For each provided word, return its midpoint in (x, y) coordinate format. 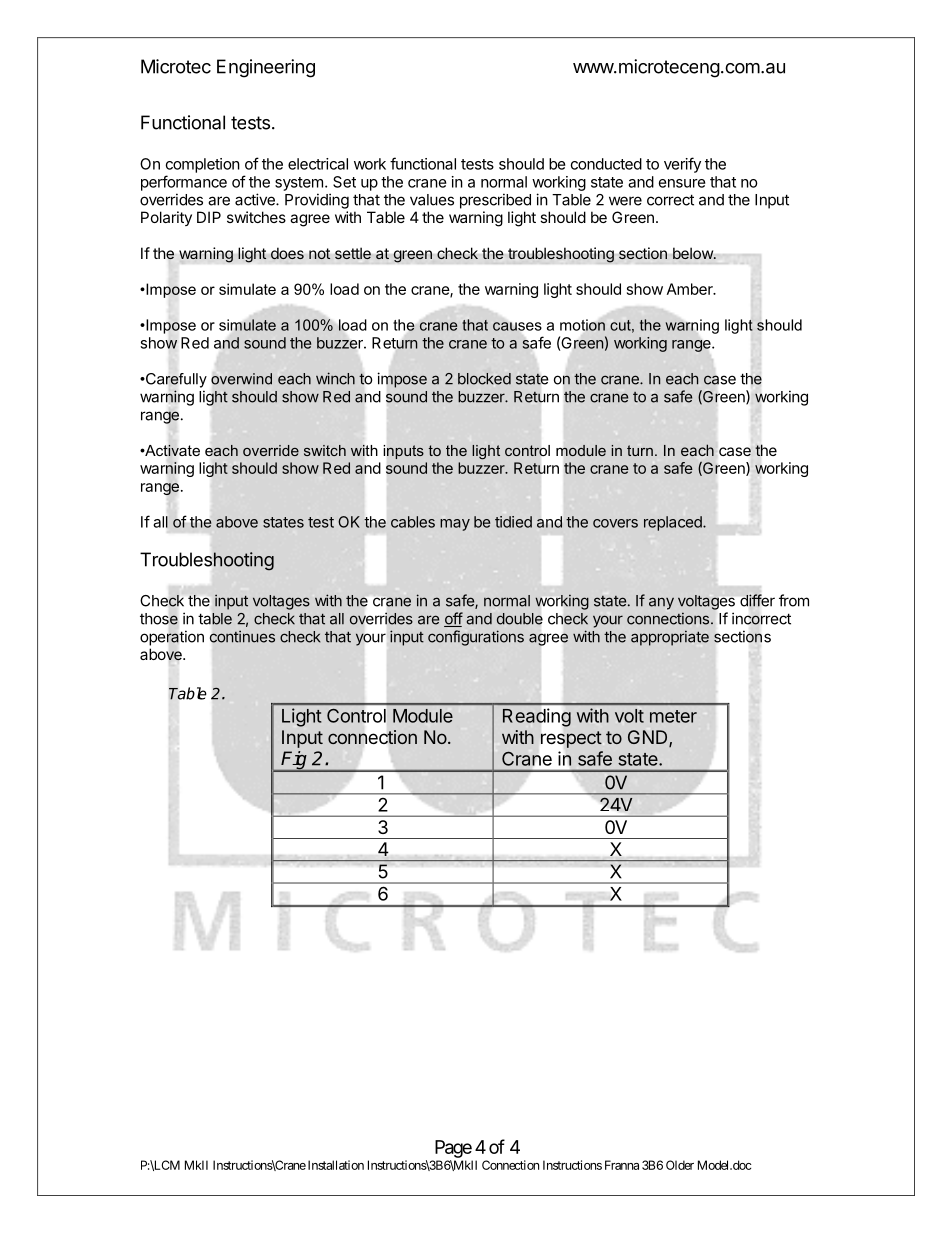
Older (680, 1165)
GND (649, 738)
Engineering (266, 68)
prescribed (495, 201)
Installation (336, 1165)
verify (682, 165)
